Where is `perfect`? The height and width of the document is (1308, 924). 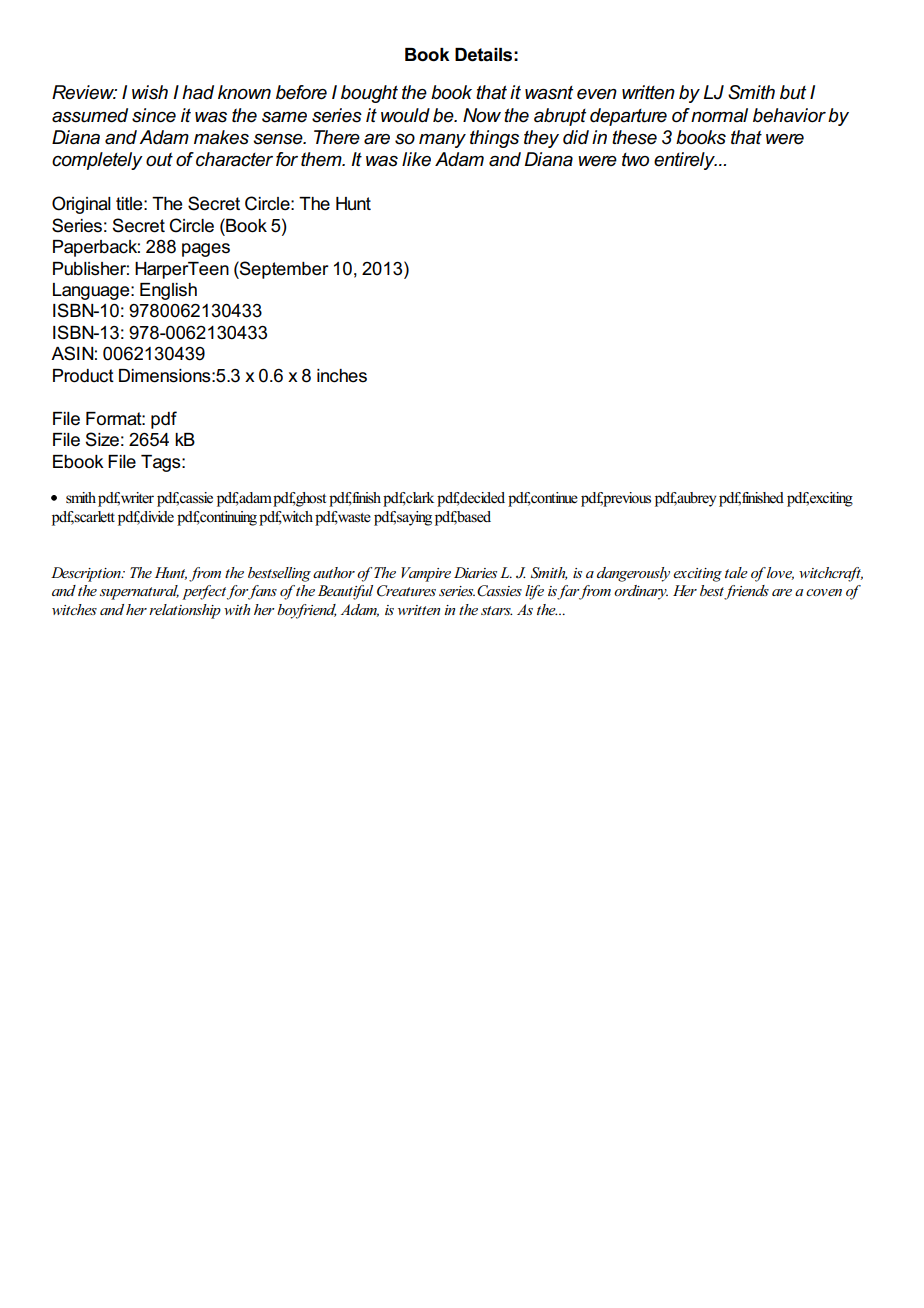
perfect is located at coordinates (204, 592).
